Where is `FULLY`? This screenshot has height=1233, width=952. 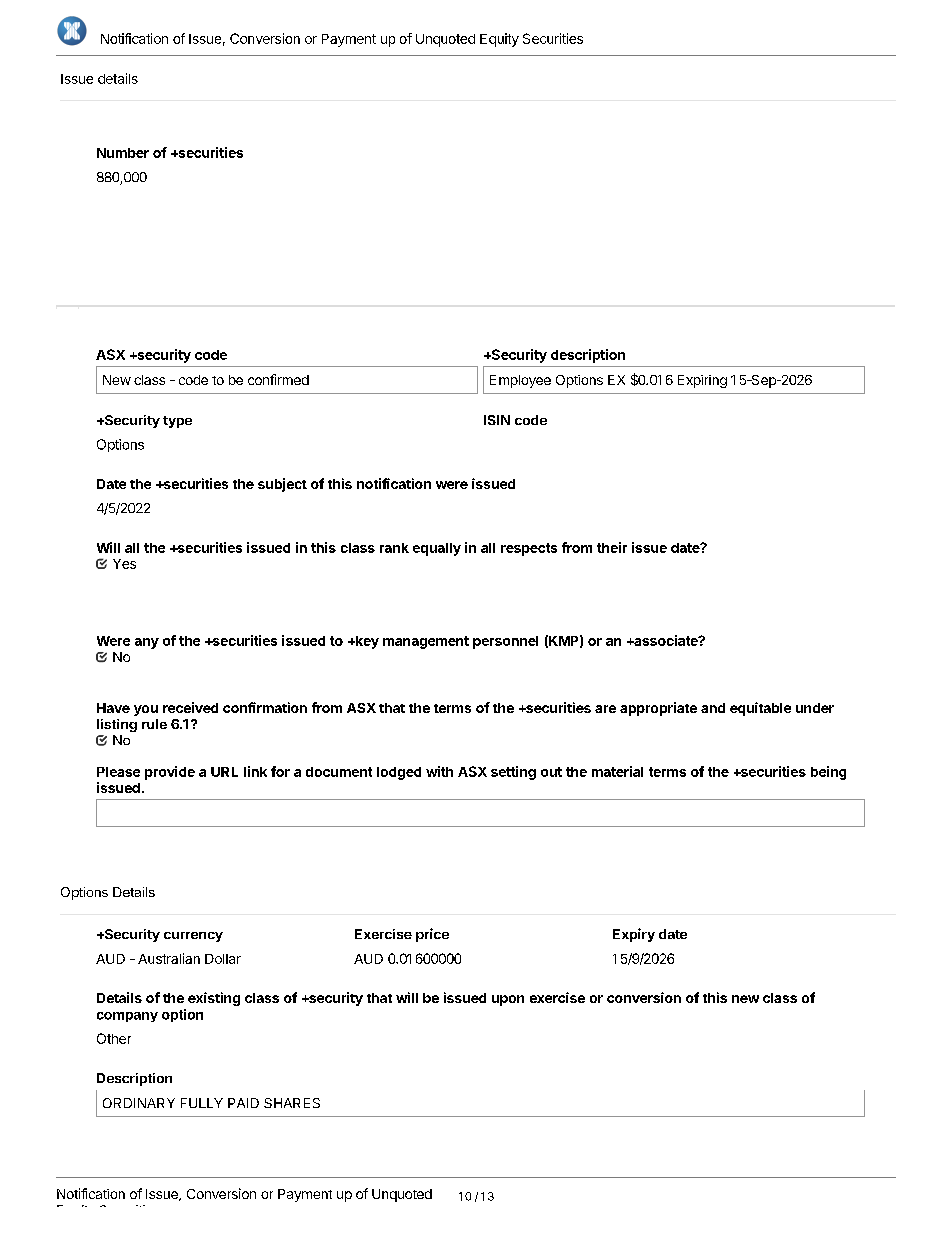 FULLY is located at coordinates (202, 1103).
